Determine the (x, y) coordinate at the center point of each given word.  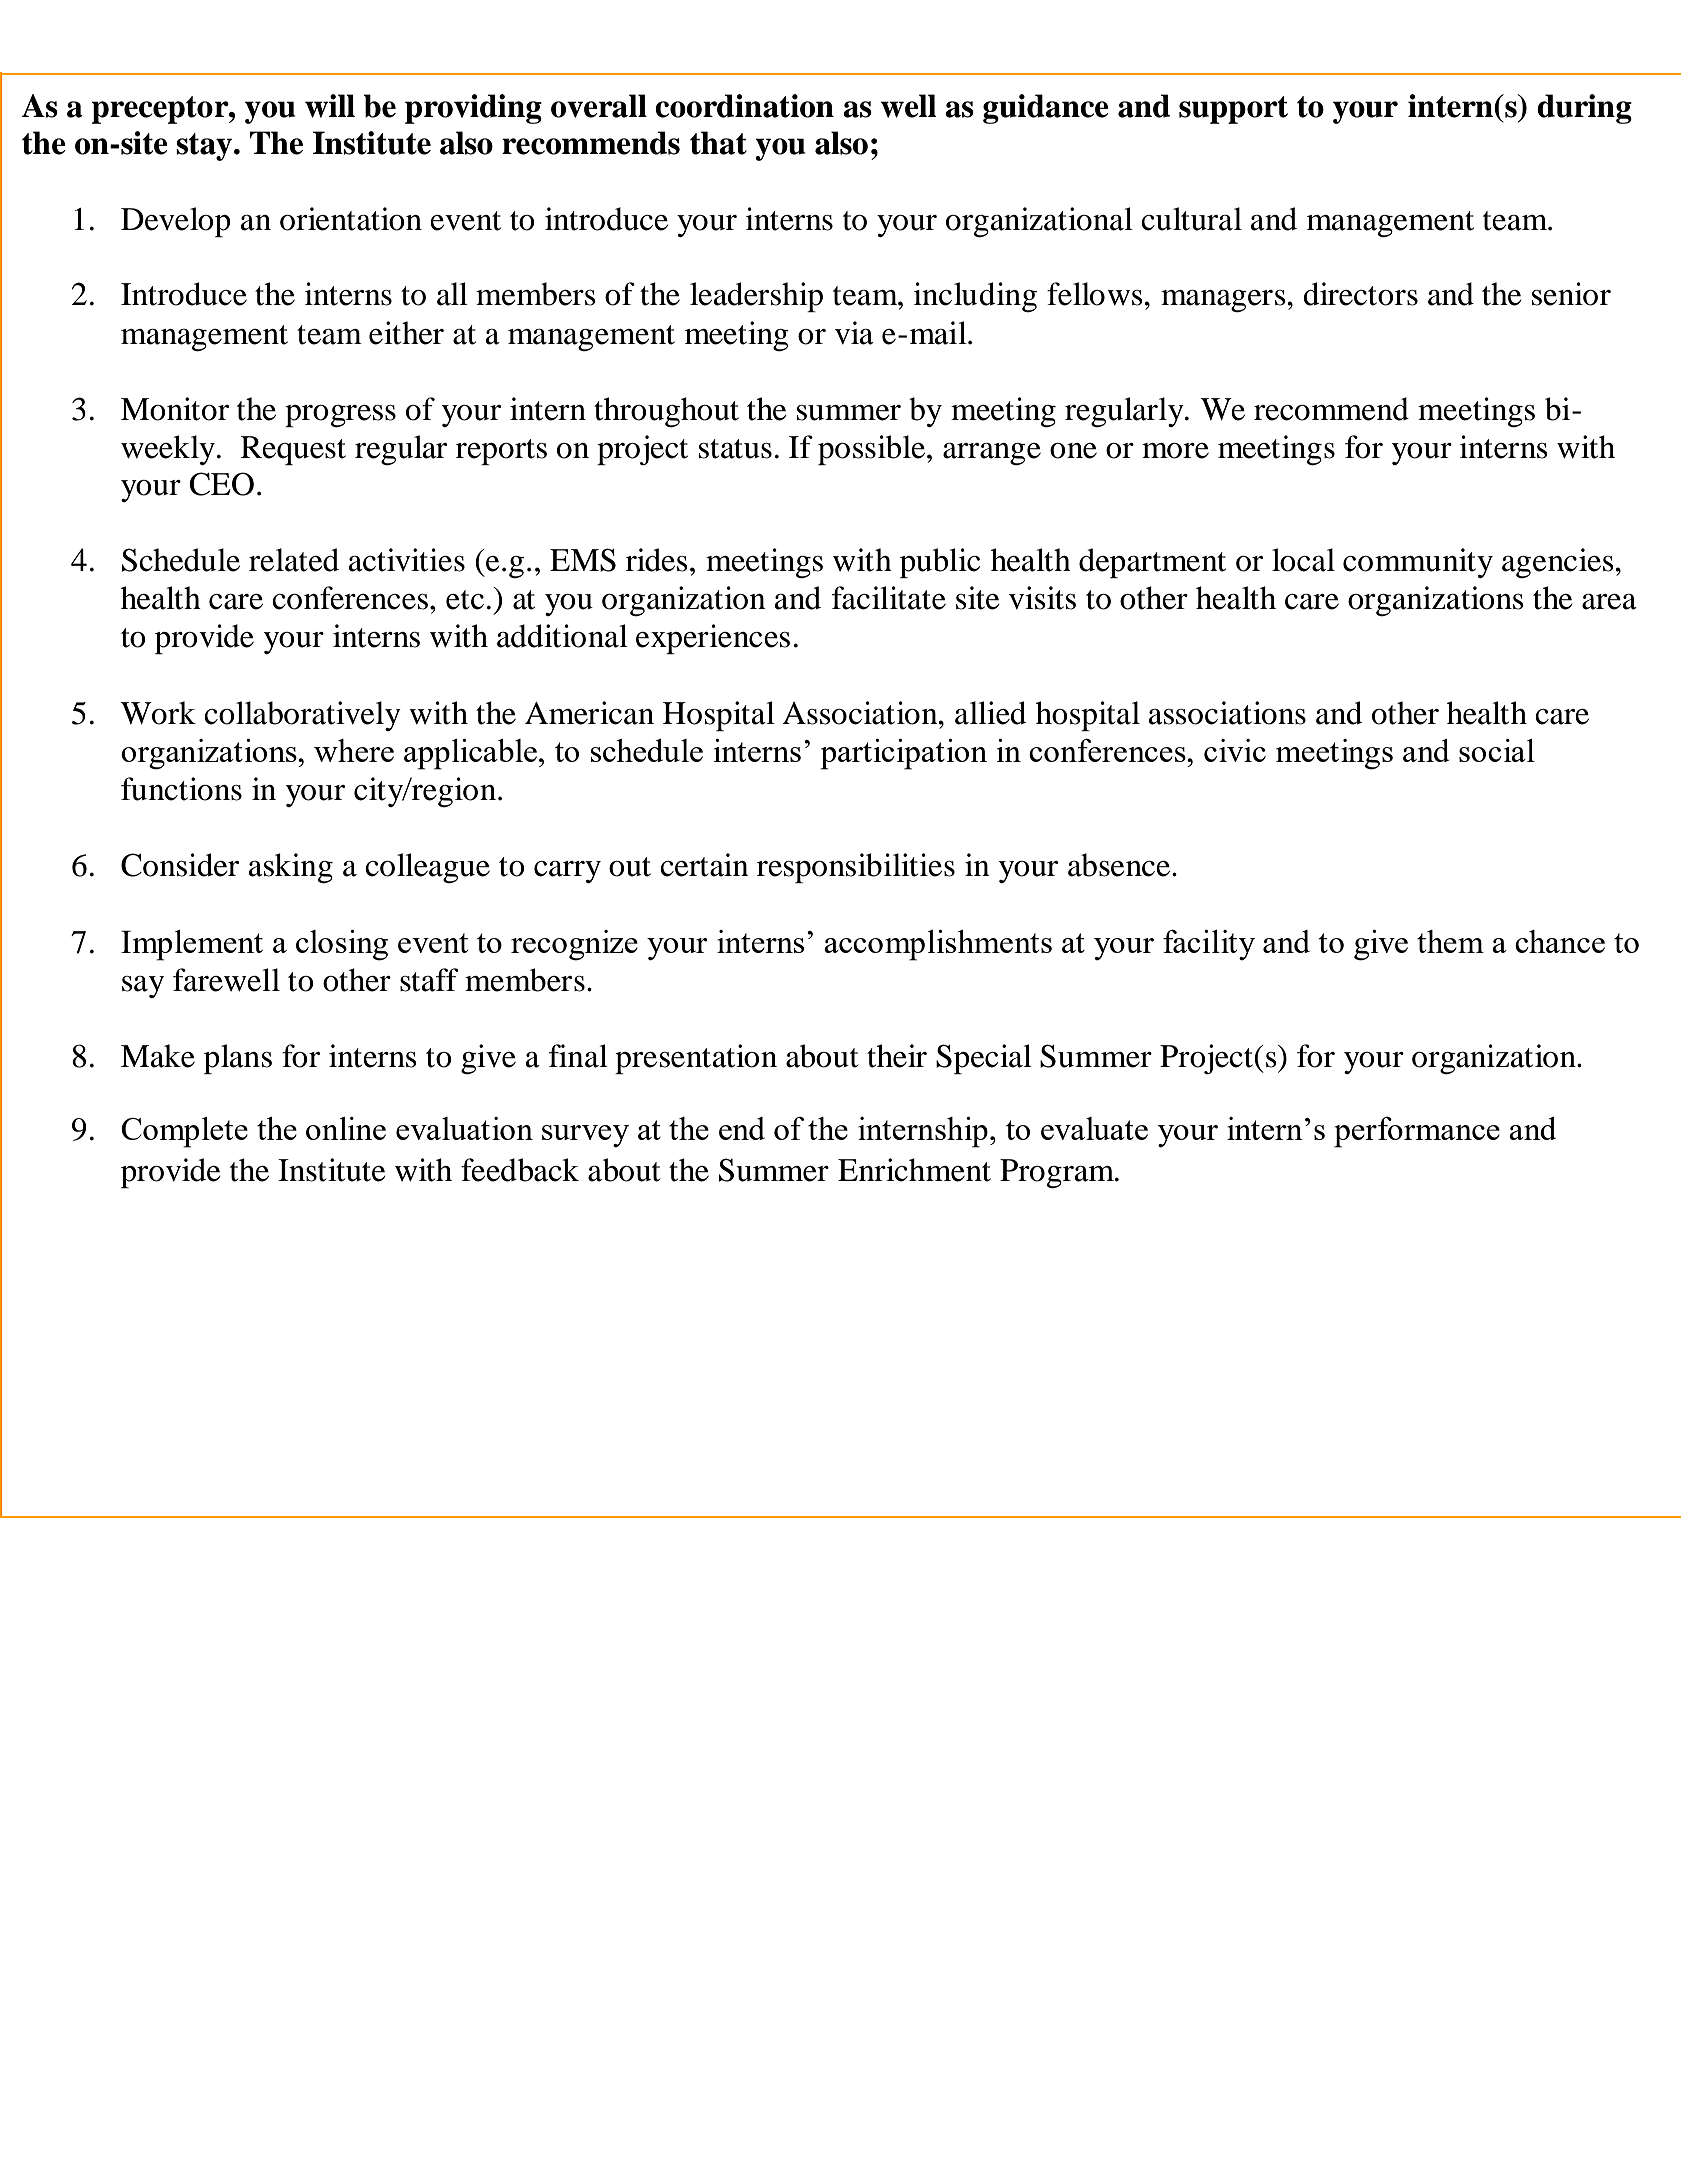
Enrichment (914, 1170)
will (330, 106)
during (1584, 109)
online (346, 1128)
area (1609, 602)
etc (465, 600)
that (718, 143)
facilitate (889, 598)
